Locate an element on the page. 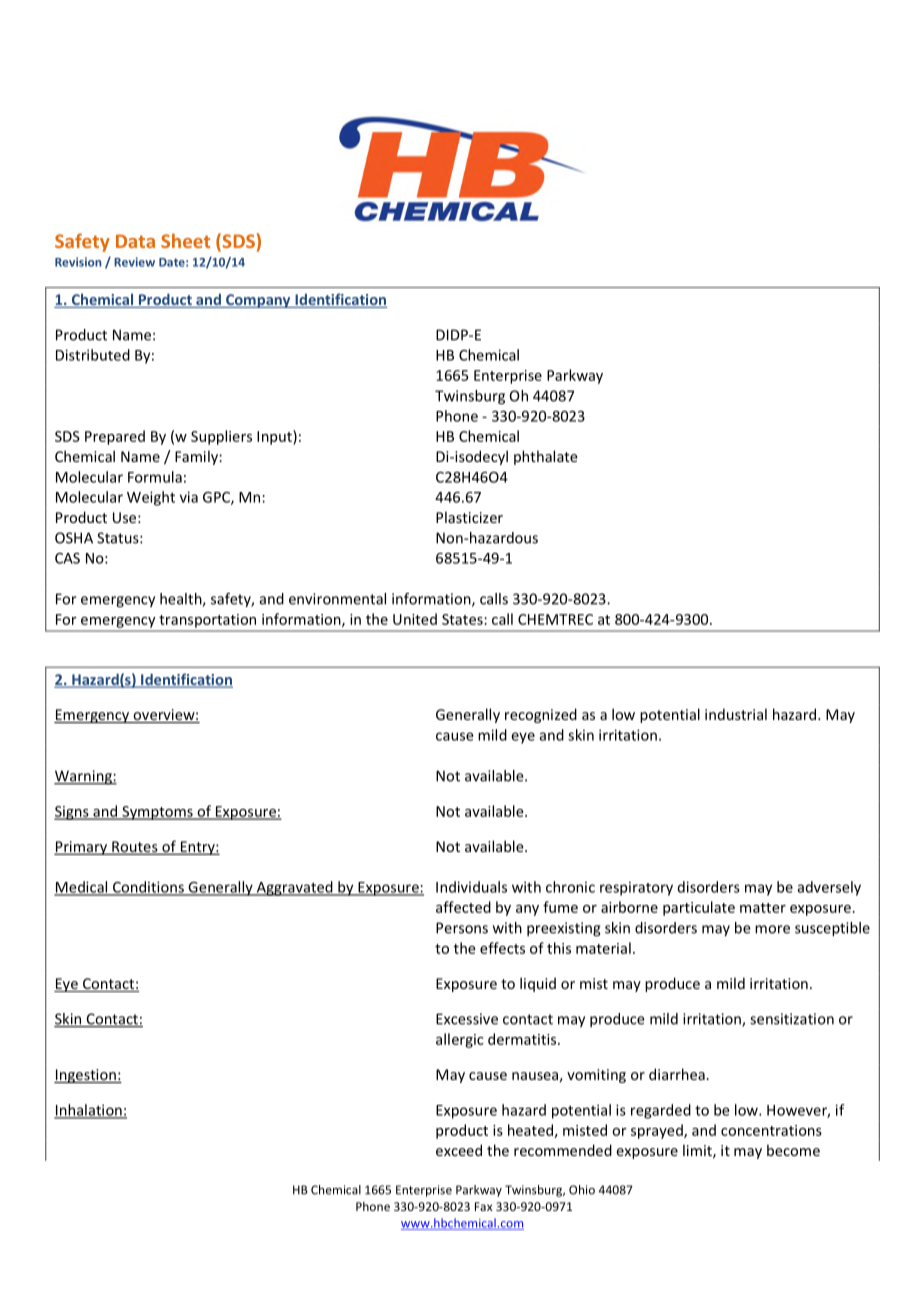 The height and width of the image is (1308, 924). Conditions is located at coordinates (148, 888).
